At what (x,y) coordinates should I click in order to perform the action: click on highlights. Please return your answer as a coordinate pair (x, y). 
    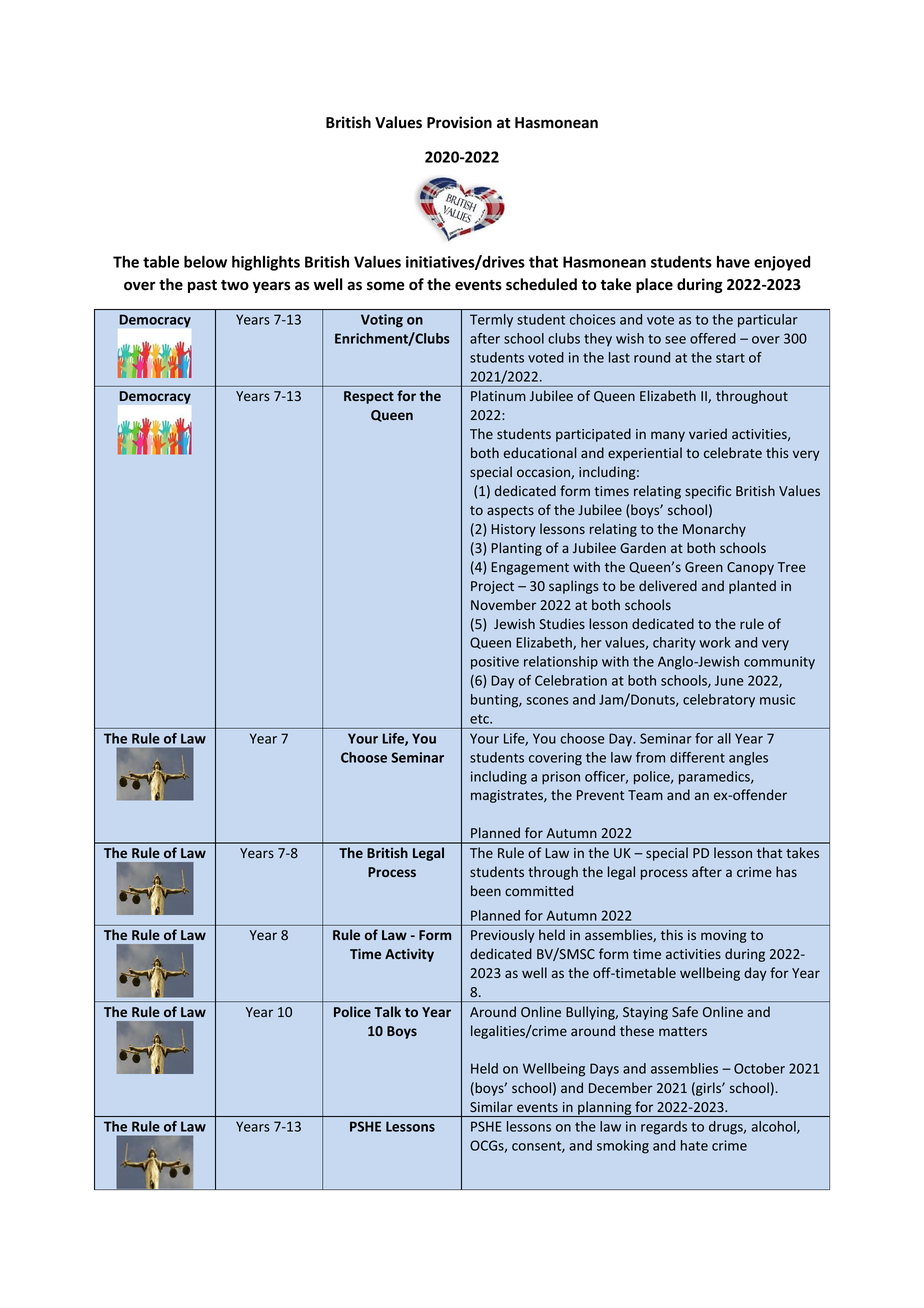
    Looking at the image, I should click on (266, 263).
